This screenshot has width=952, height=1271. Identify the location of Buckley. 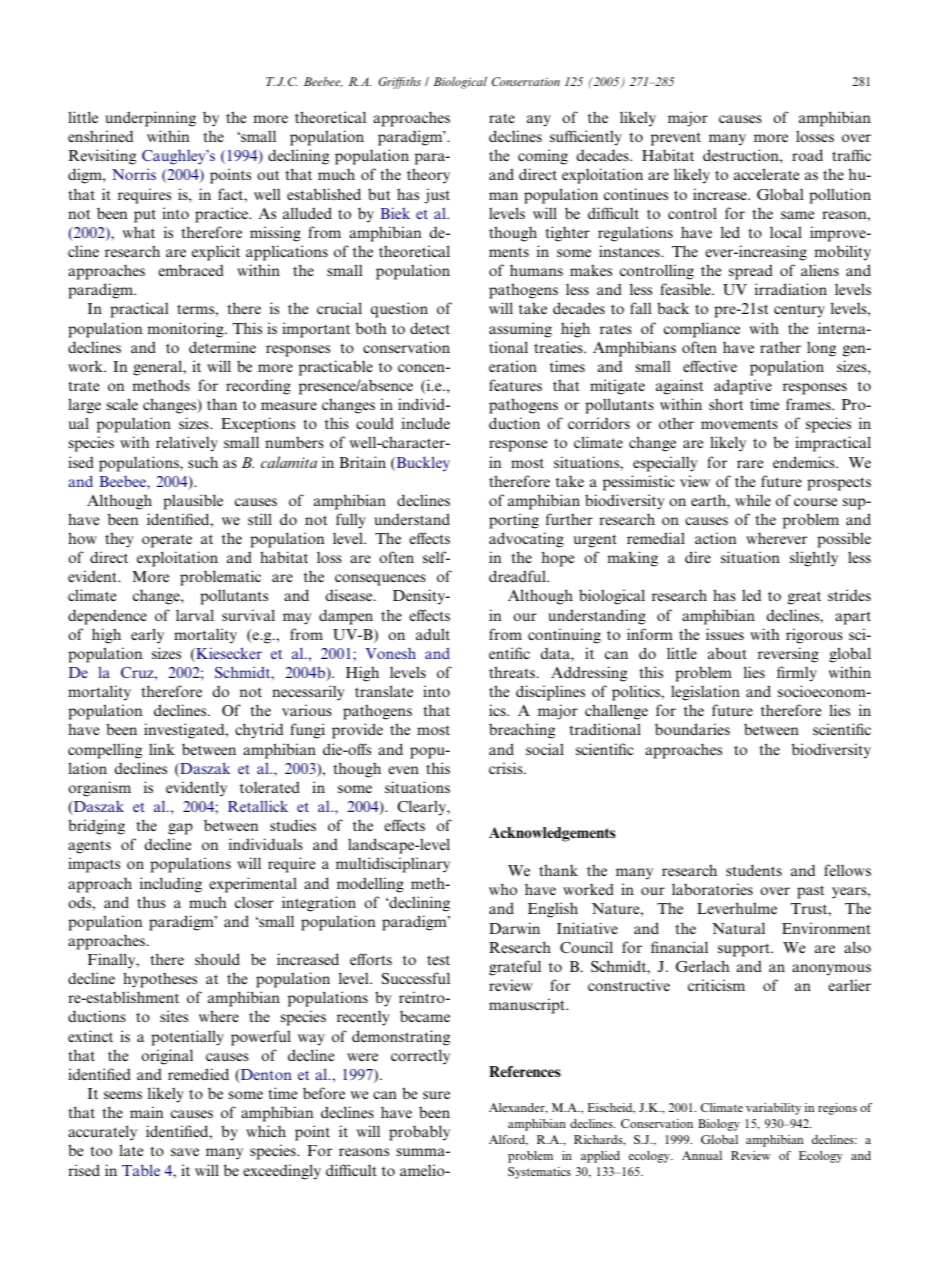
(422, 464).
